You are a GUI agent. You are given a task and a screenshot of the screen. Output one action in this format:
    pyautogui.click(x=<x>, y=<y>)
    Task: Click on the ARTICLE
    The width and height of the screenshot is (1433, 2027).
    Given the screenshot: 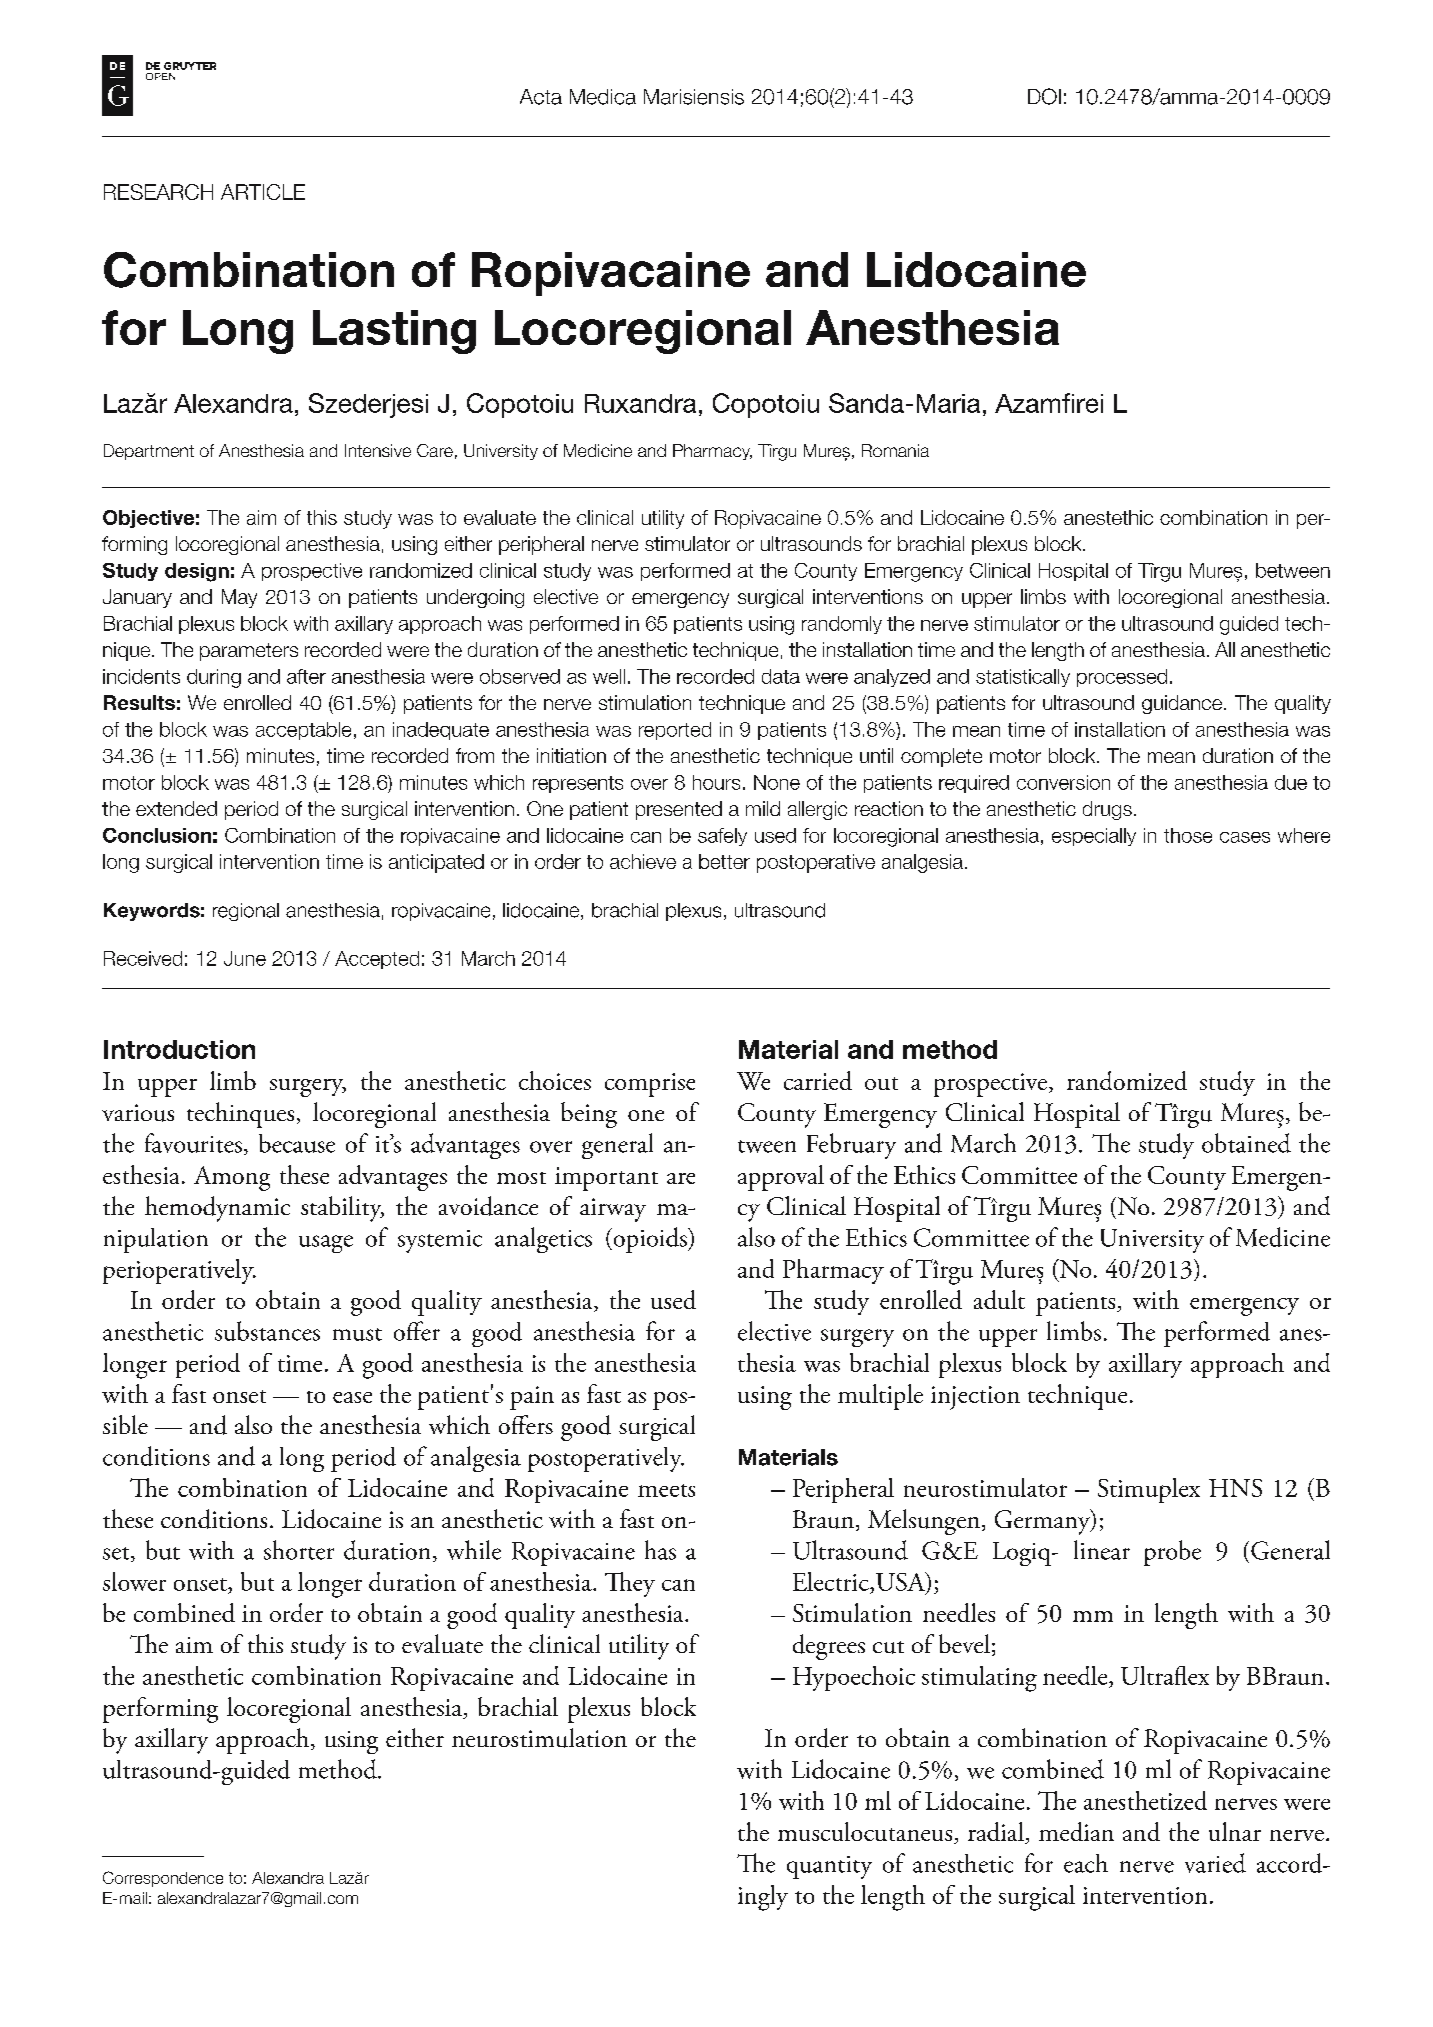 What is the action you would take?
    pyautogui.click(x=263, y=192)
